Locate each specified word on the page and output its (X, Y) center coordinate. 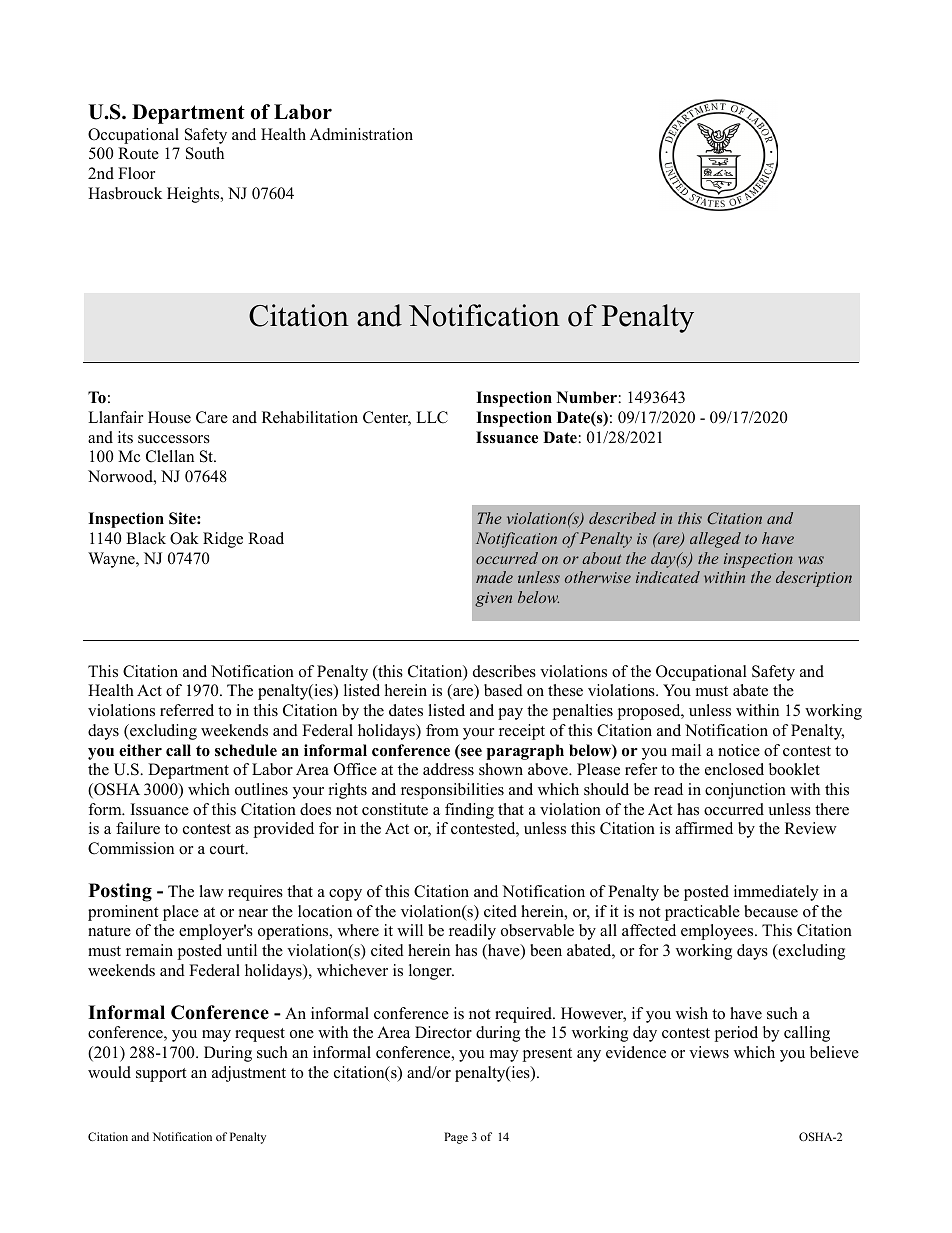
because (771, 911)
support (161, 1075)
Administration (361, 134)
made (494, 577)
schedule (246, 750)
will (410, 930)
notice (739, 750)
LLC (432, 417)
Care (212, 417)
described (622, 518)
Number (587, 397)
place (181, 913)
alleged (715, 540)
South (205, 153)
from (442, 730)
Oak (184, 538)
